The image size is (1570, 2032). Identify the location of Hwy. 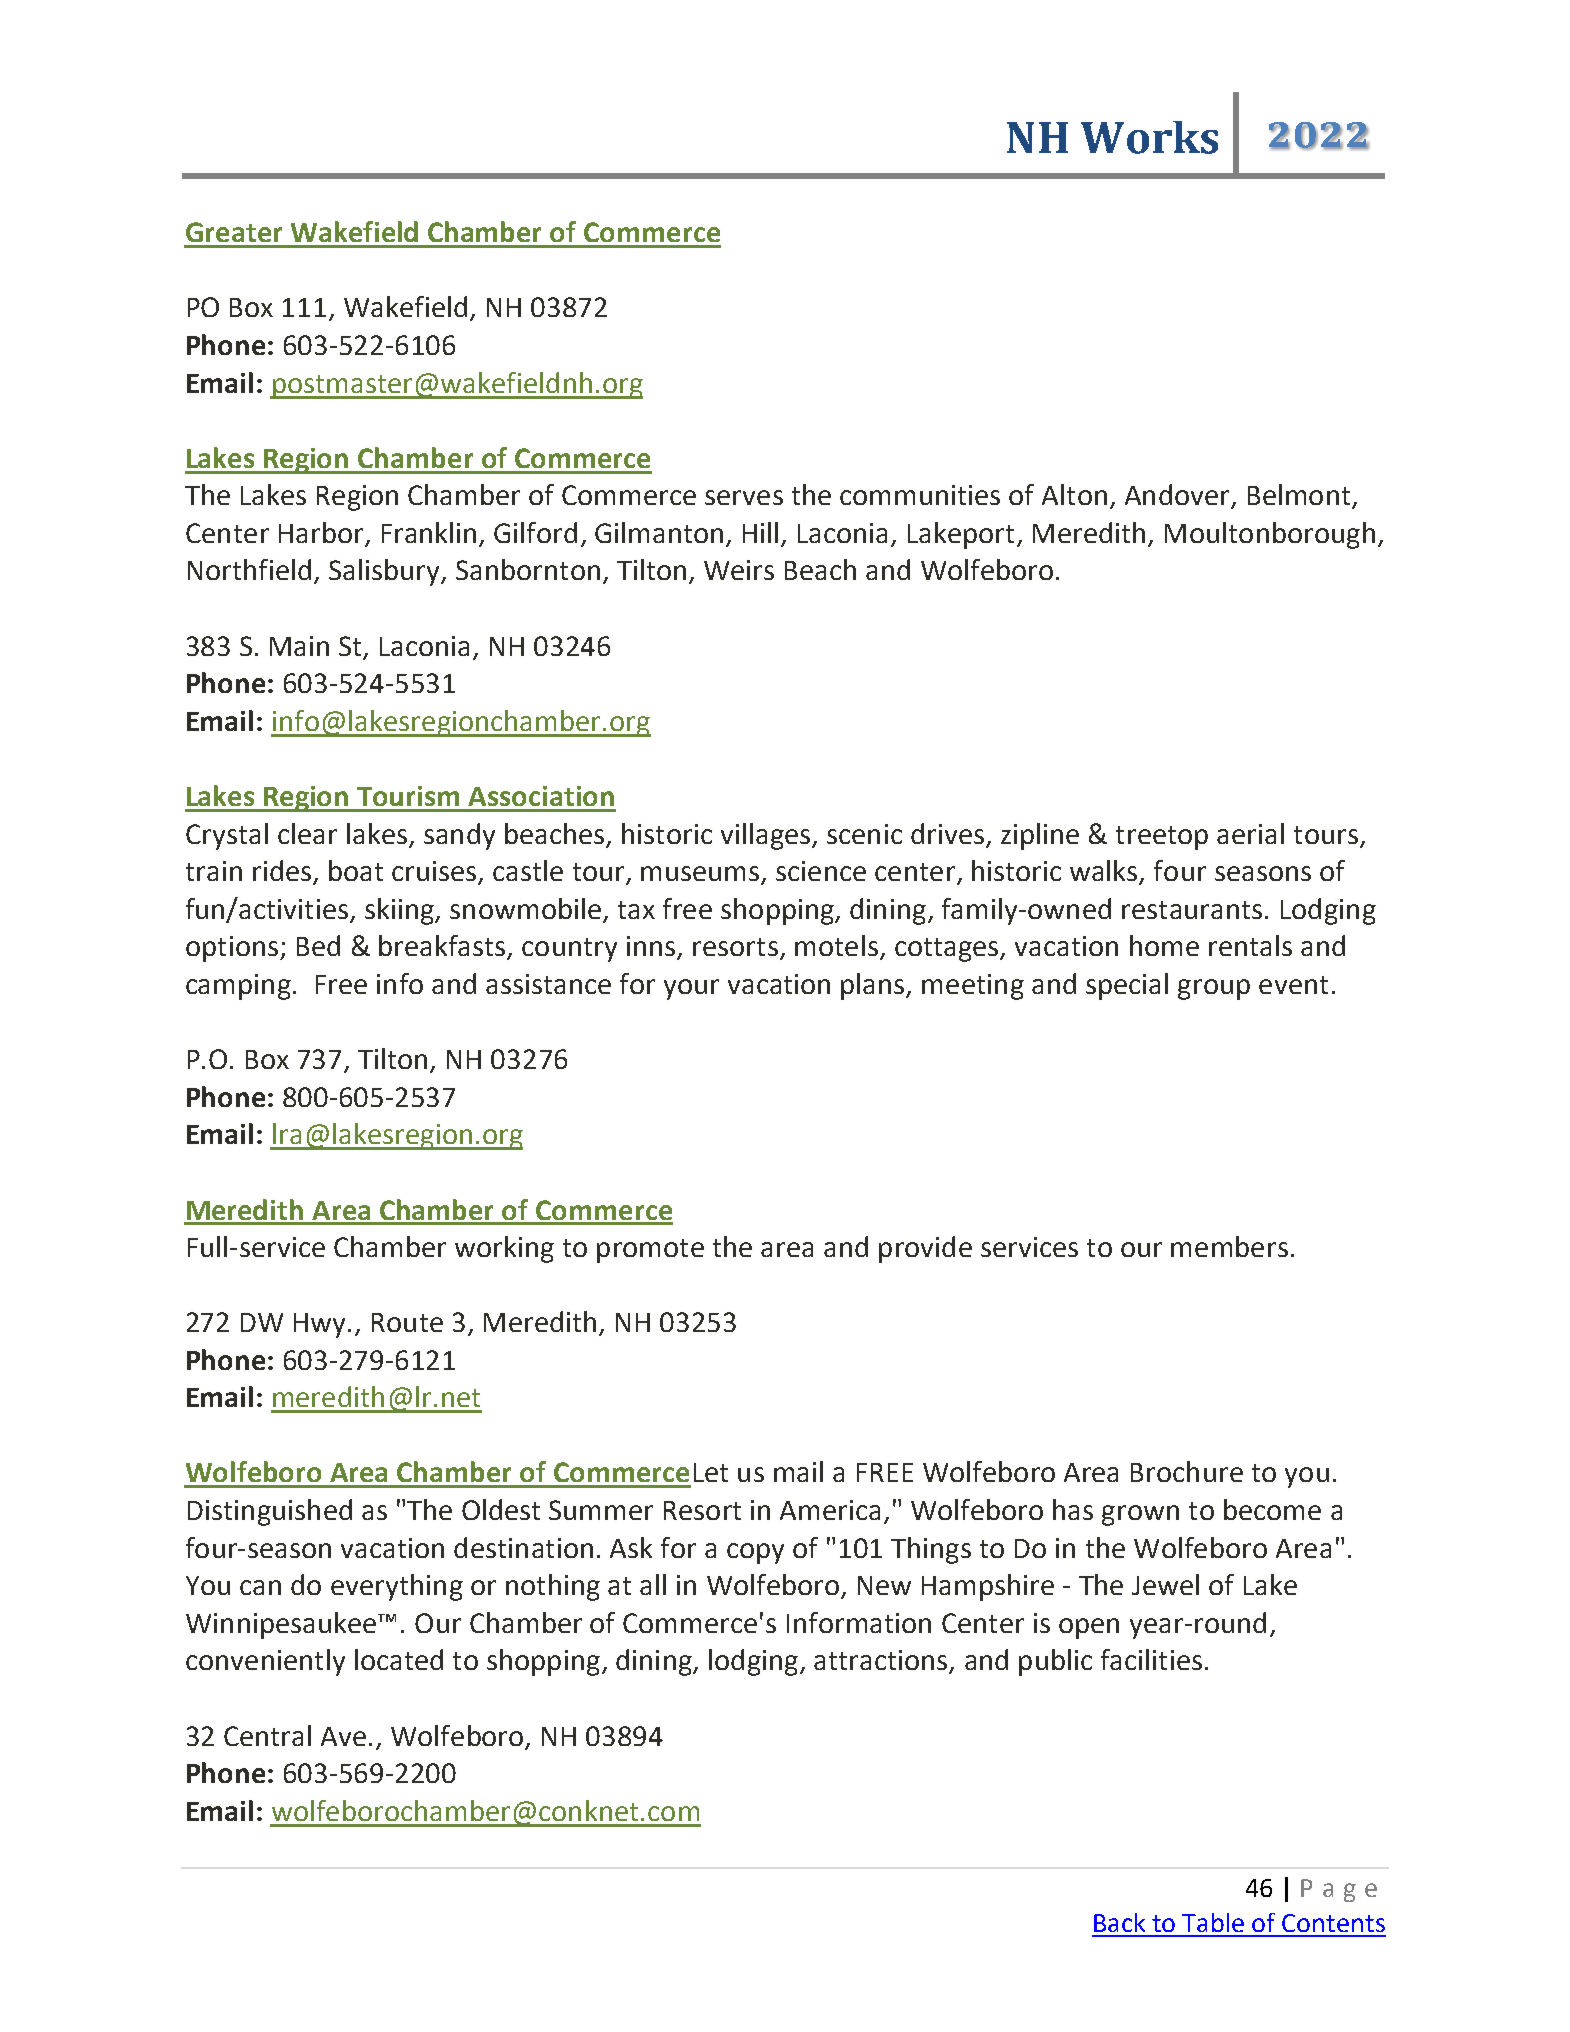
(321, 1325).
